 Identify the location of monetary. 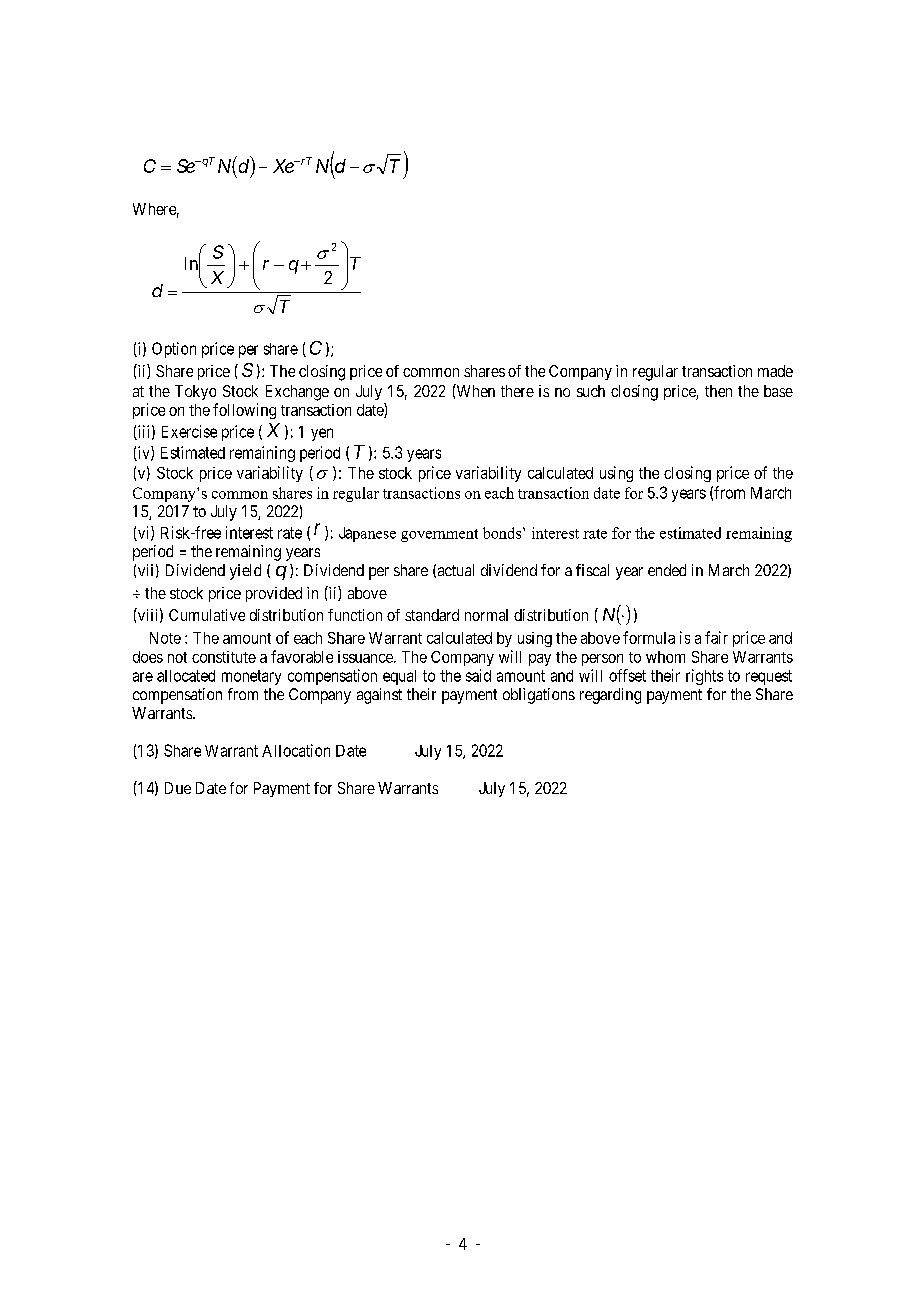
(251, 677).
